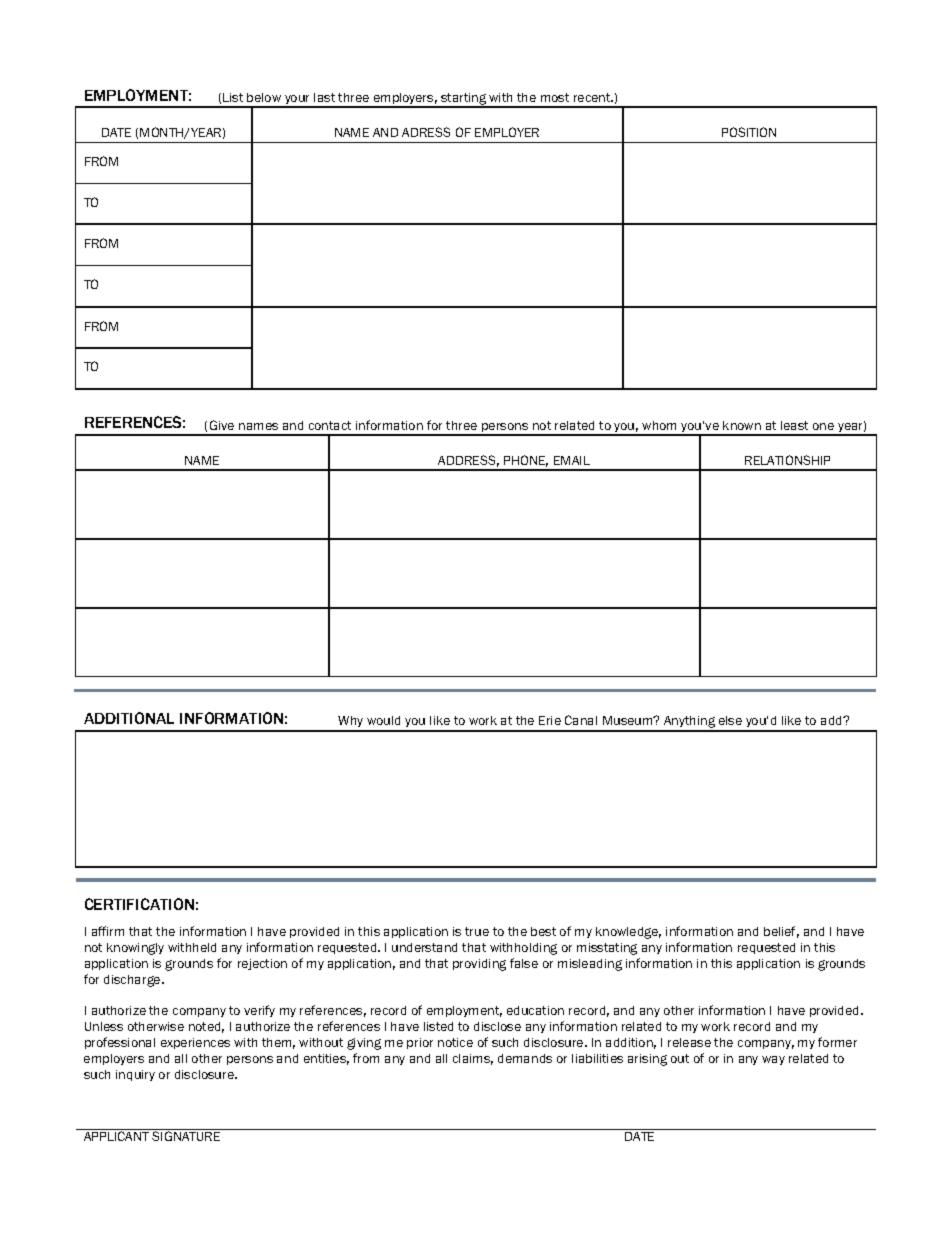 The width and height of the page is (952, 1233). Describe the element at coordinates (222, 425) in the page. I see `Give` at that location.
